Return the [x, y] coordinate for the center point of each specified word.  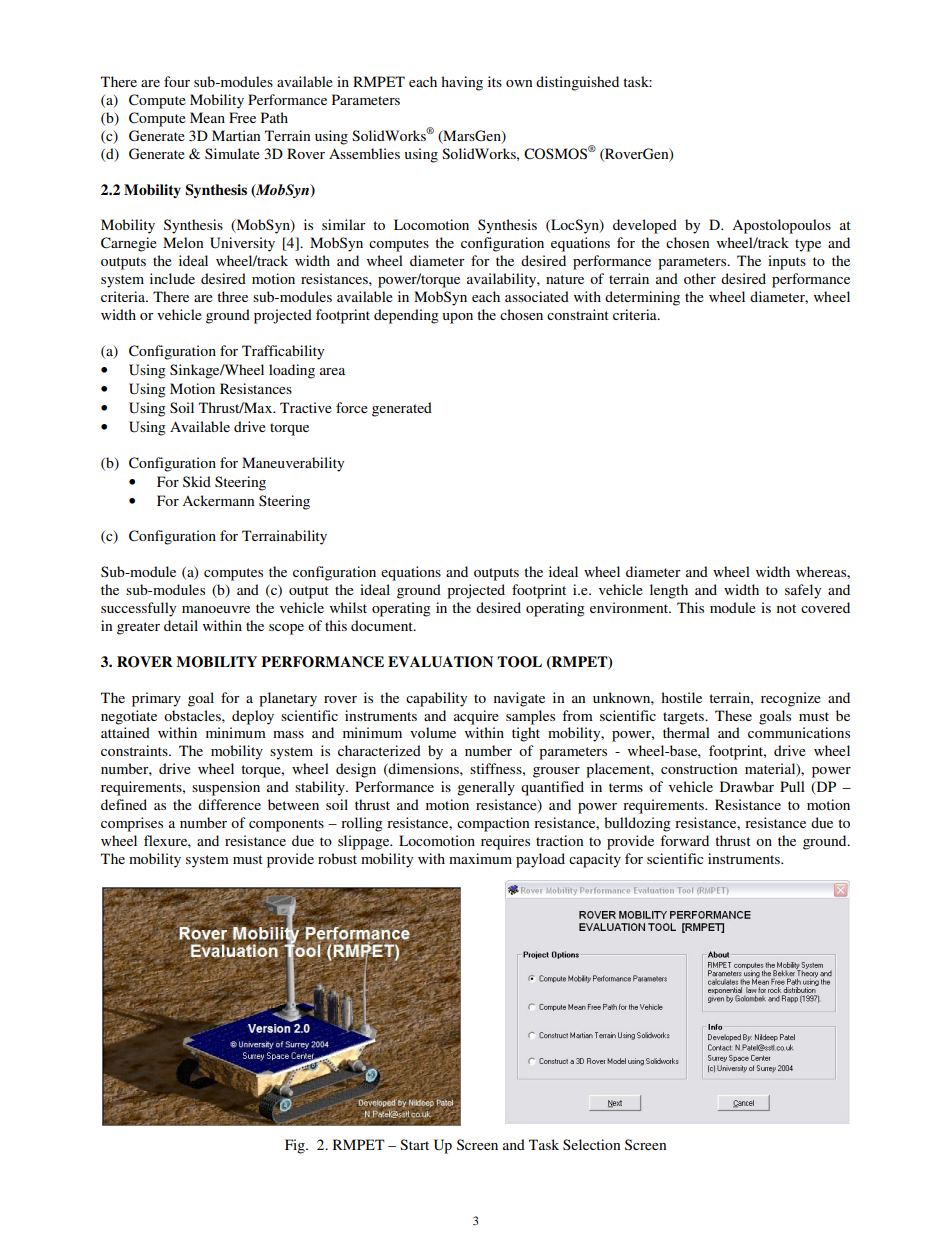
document [383, 625]
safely [803, 591]
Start [414, 1144]
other [700, 278]
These [733, 715]
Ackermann [218, 500]
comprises [132, 824]
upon [457, 318]
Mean [207, 117]
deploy [253, 717]
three [232, 296]
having [462, 83]
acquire [476, 717]
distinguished [577, 83]
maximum [480, 858]
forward [684, 840]
